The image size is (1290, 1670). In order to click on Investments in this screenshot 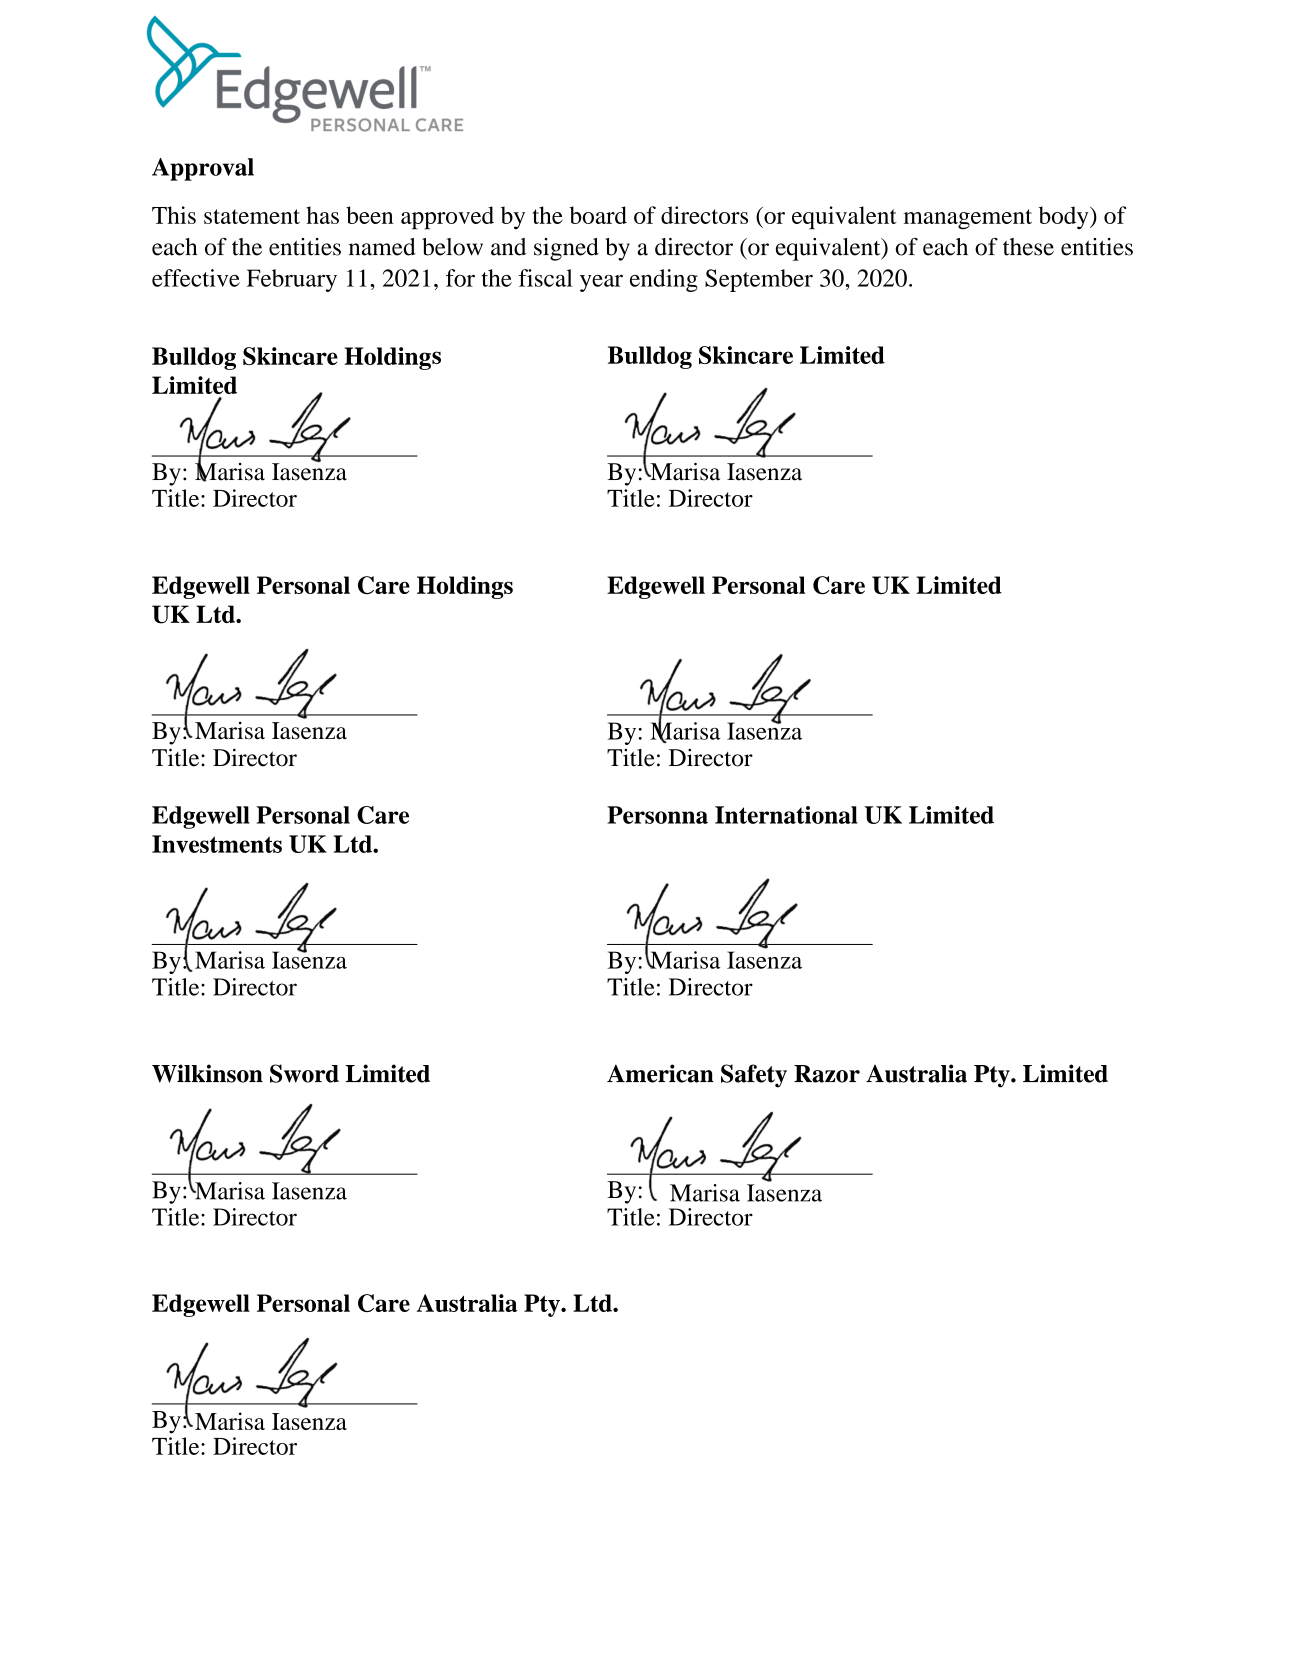, I will do `click(217, 844)`.
